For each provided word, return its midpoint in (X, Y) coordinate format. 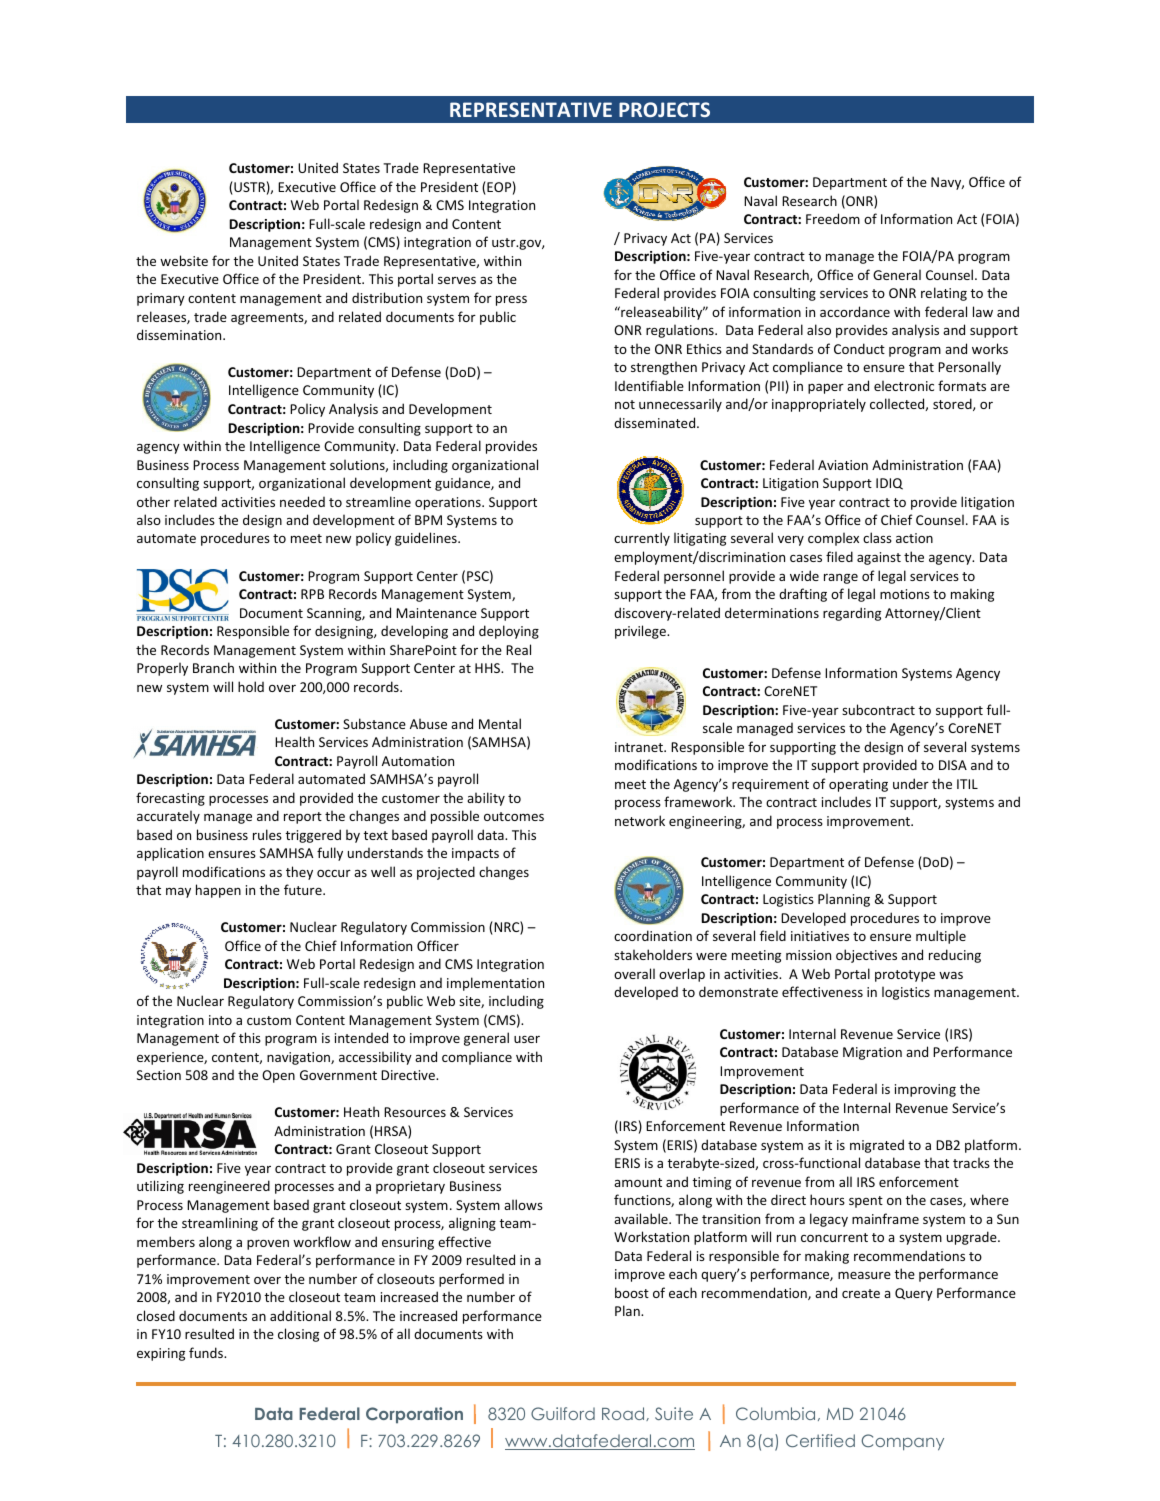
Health (294, 741)
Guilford (563, 1413)
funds (207, 1352)
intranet (640, 747)
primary (161, 299)
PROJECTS (664, 109)
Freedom (833, 218)
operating (858, 785)
